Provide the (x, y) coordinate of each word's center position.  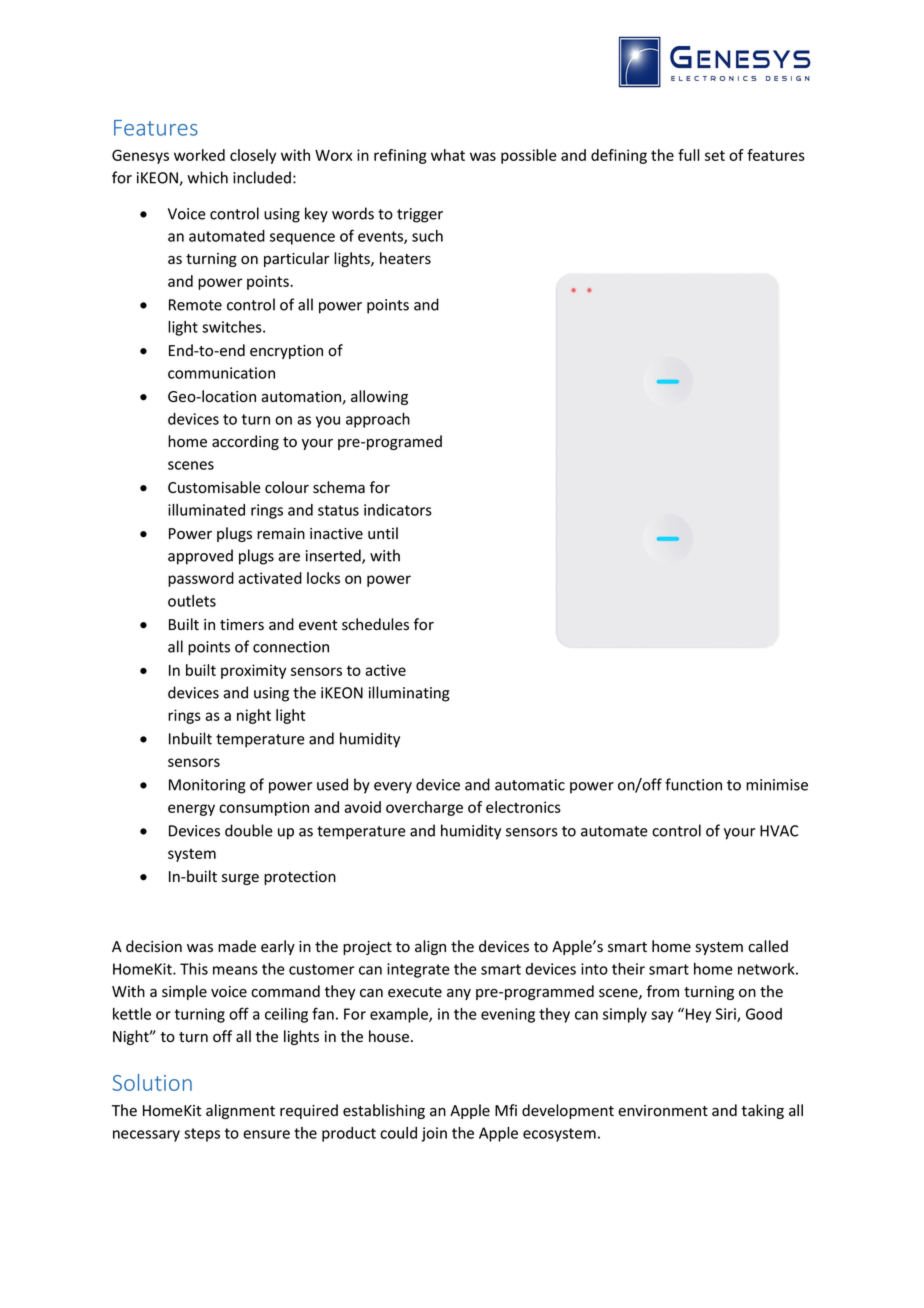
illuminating (409, 694)
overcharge (424, 808)
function (693, 784)
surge (240, 879)
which (207, 177)
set (715, 155)
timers (242, 625)
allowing (379, 397)
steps (202, 1135)
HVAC (779, 831)
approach (378, 420)
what (448, 155)
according (245, 442)
